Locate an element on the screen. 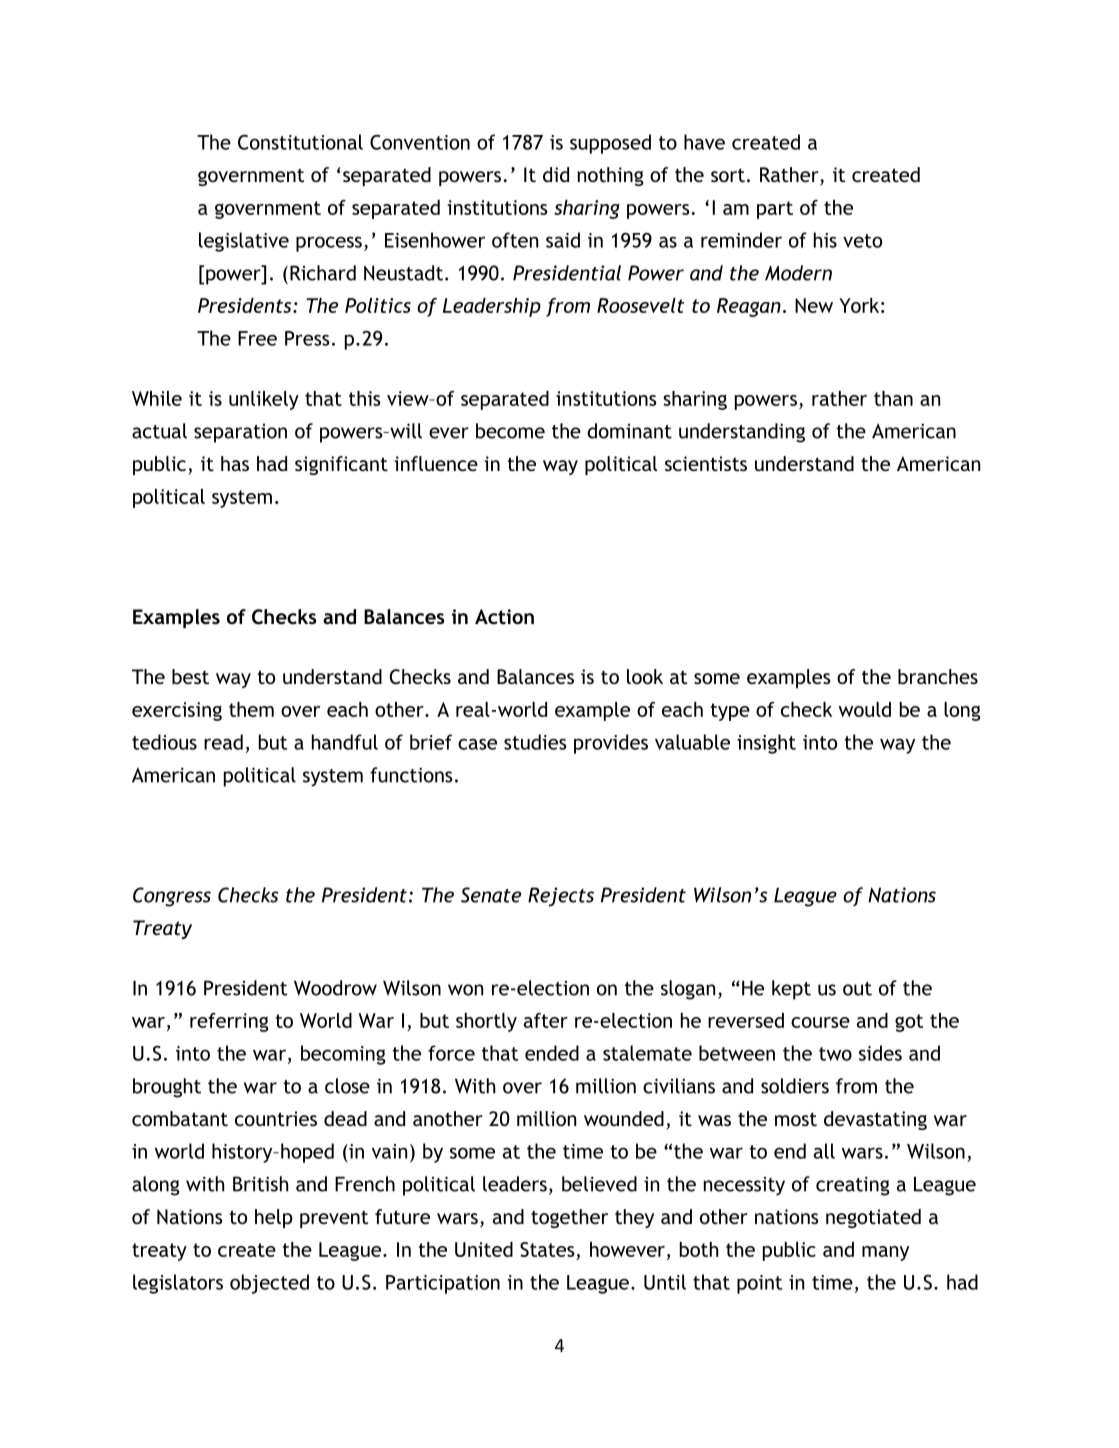 This screenshot has width=1119, height=1448. did is located at coordinates (556, 174).
